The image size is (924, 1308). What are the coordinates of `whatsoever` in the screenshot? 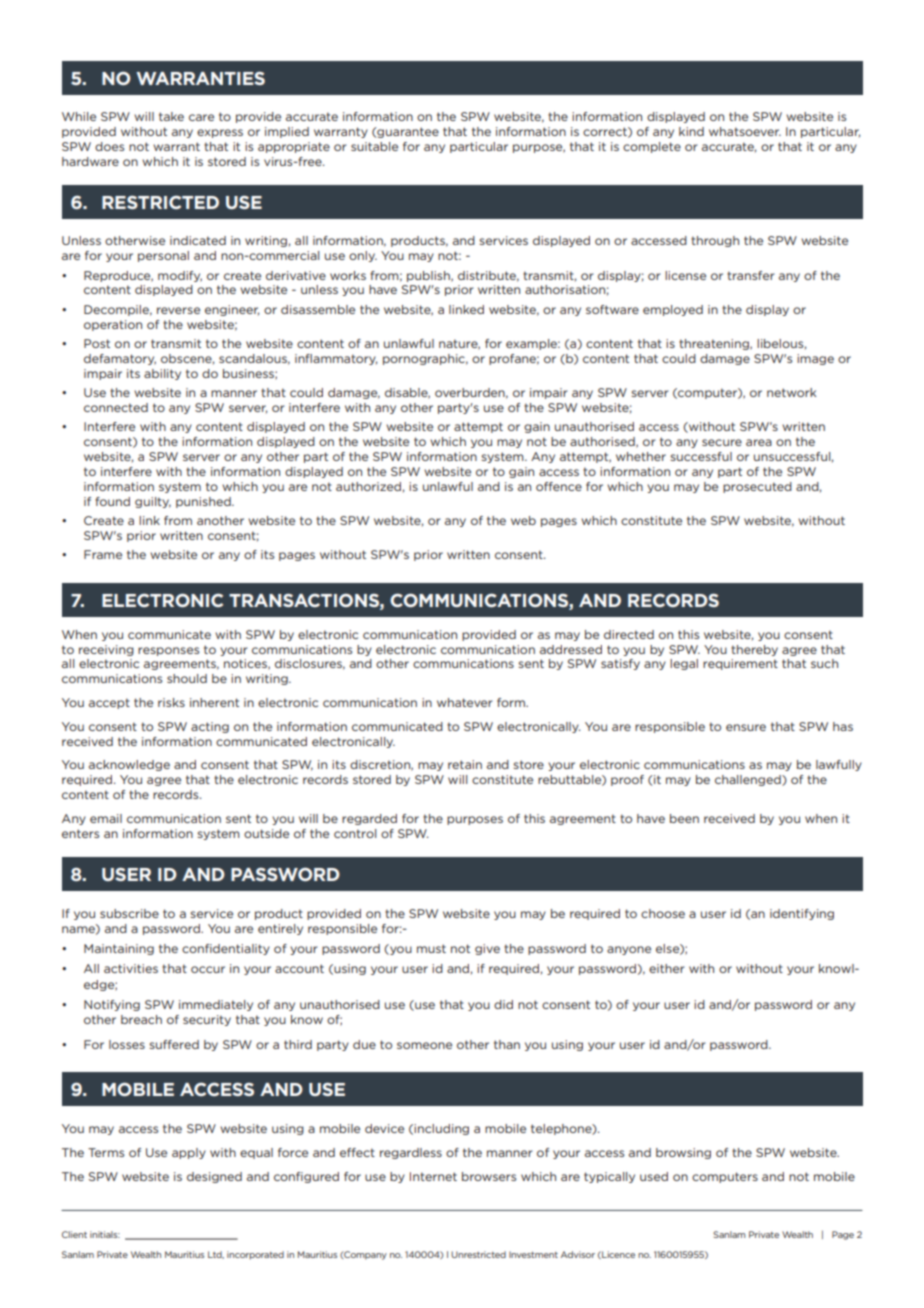 It's located at (745, 131).
